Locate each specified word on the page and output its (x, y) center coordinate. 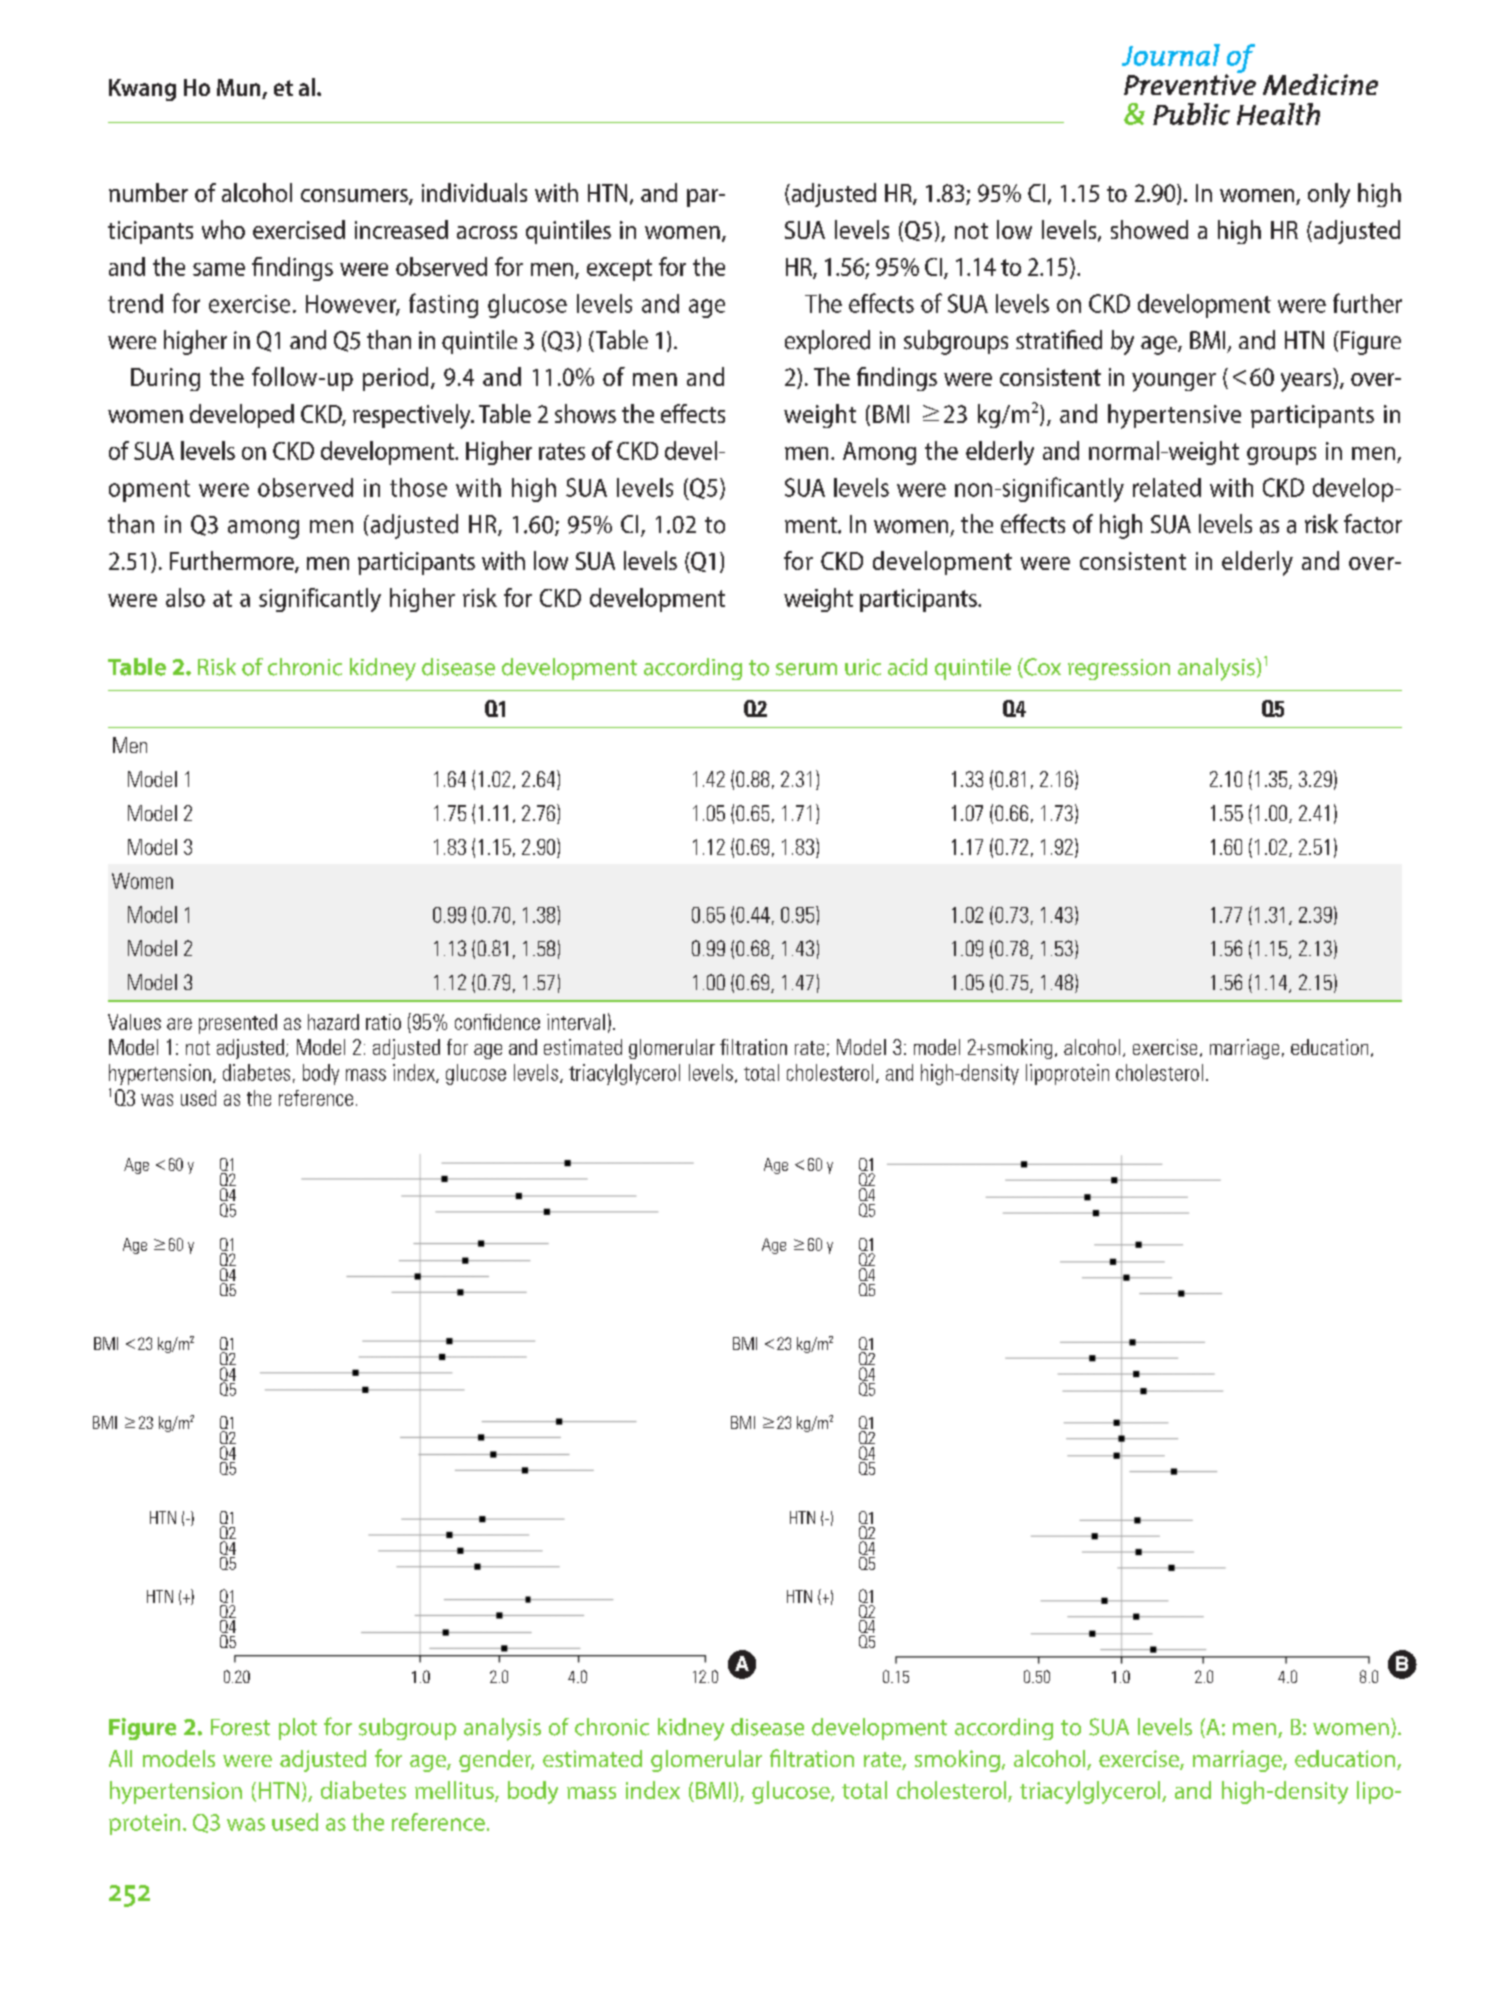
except (619, 270)
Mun (240, 89)
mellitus (455, 1791)
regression (1119, 669)
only (1329, 195)
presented (238, 1024)
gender (496, 1761)
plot (298, 1729)
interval (576, 1022)
